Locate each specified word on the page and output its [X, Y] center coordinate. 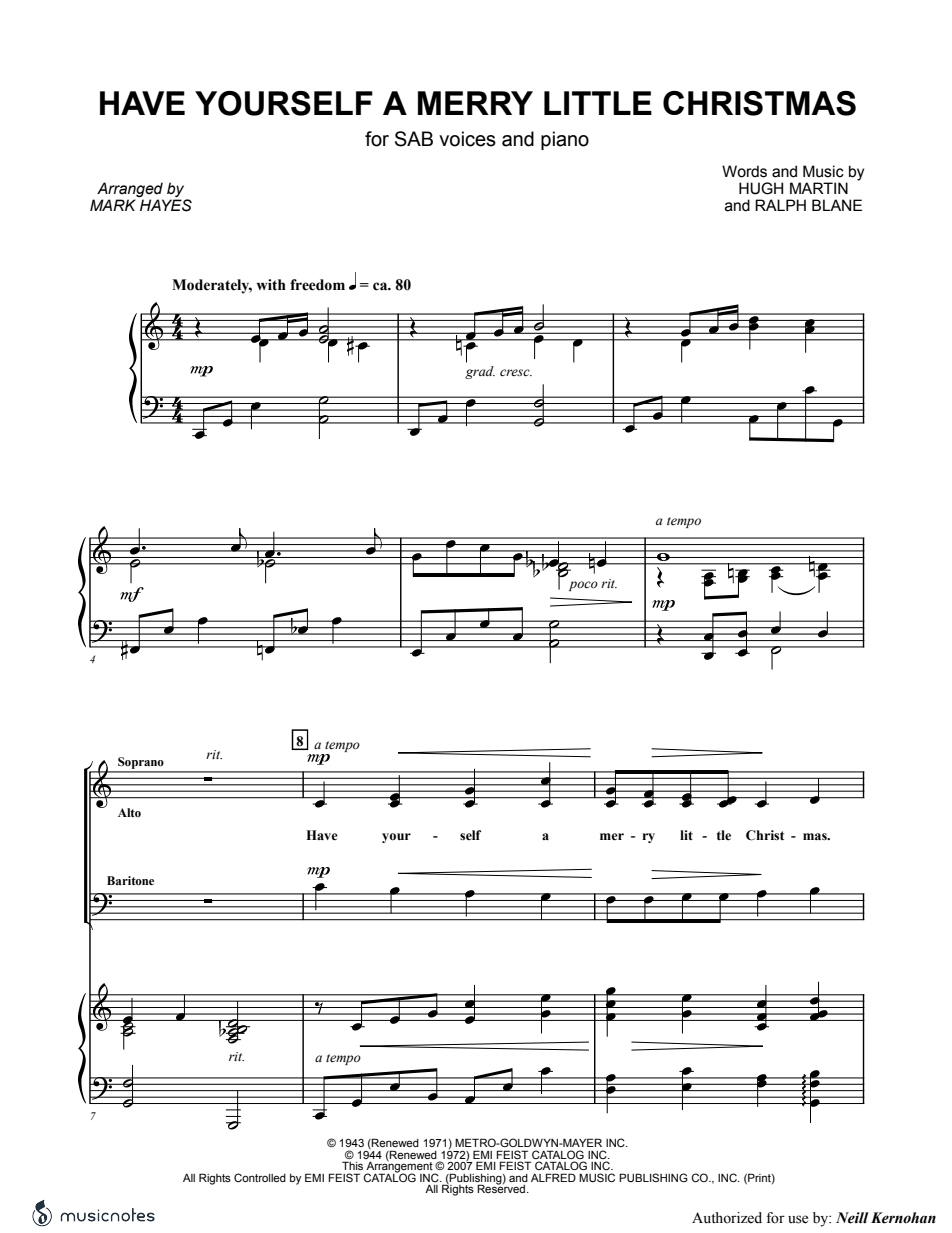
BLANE [837, 205]
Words [744, 171]
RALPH [780, 205]
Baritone [130, 881]
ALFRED [553, 1177]
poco [583, 586]
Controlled [260, 1177]
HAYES [166, 205]
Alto [129, 812]
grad [480, 372]
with [271, 284]
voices [467, 139]
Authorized [727, 1218]
